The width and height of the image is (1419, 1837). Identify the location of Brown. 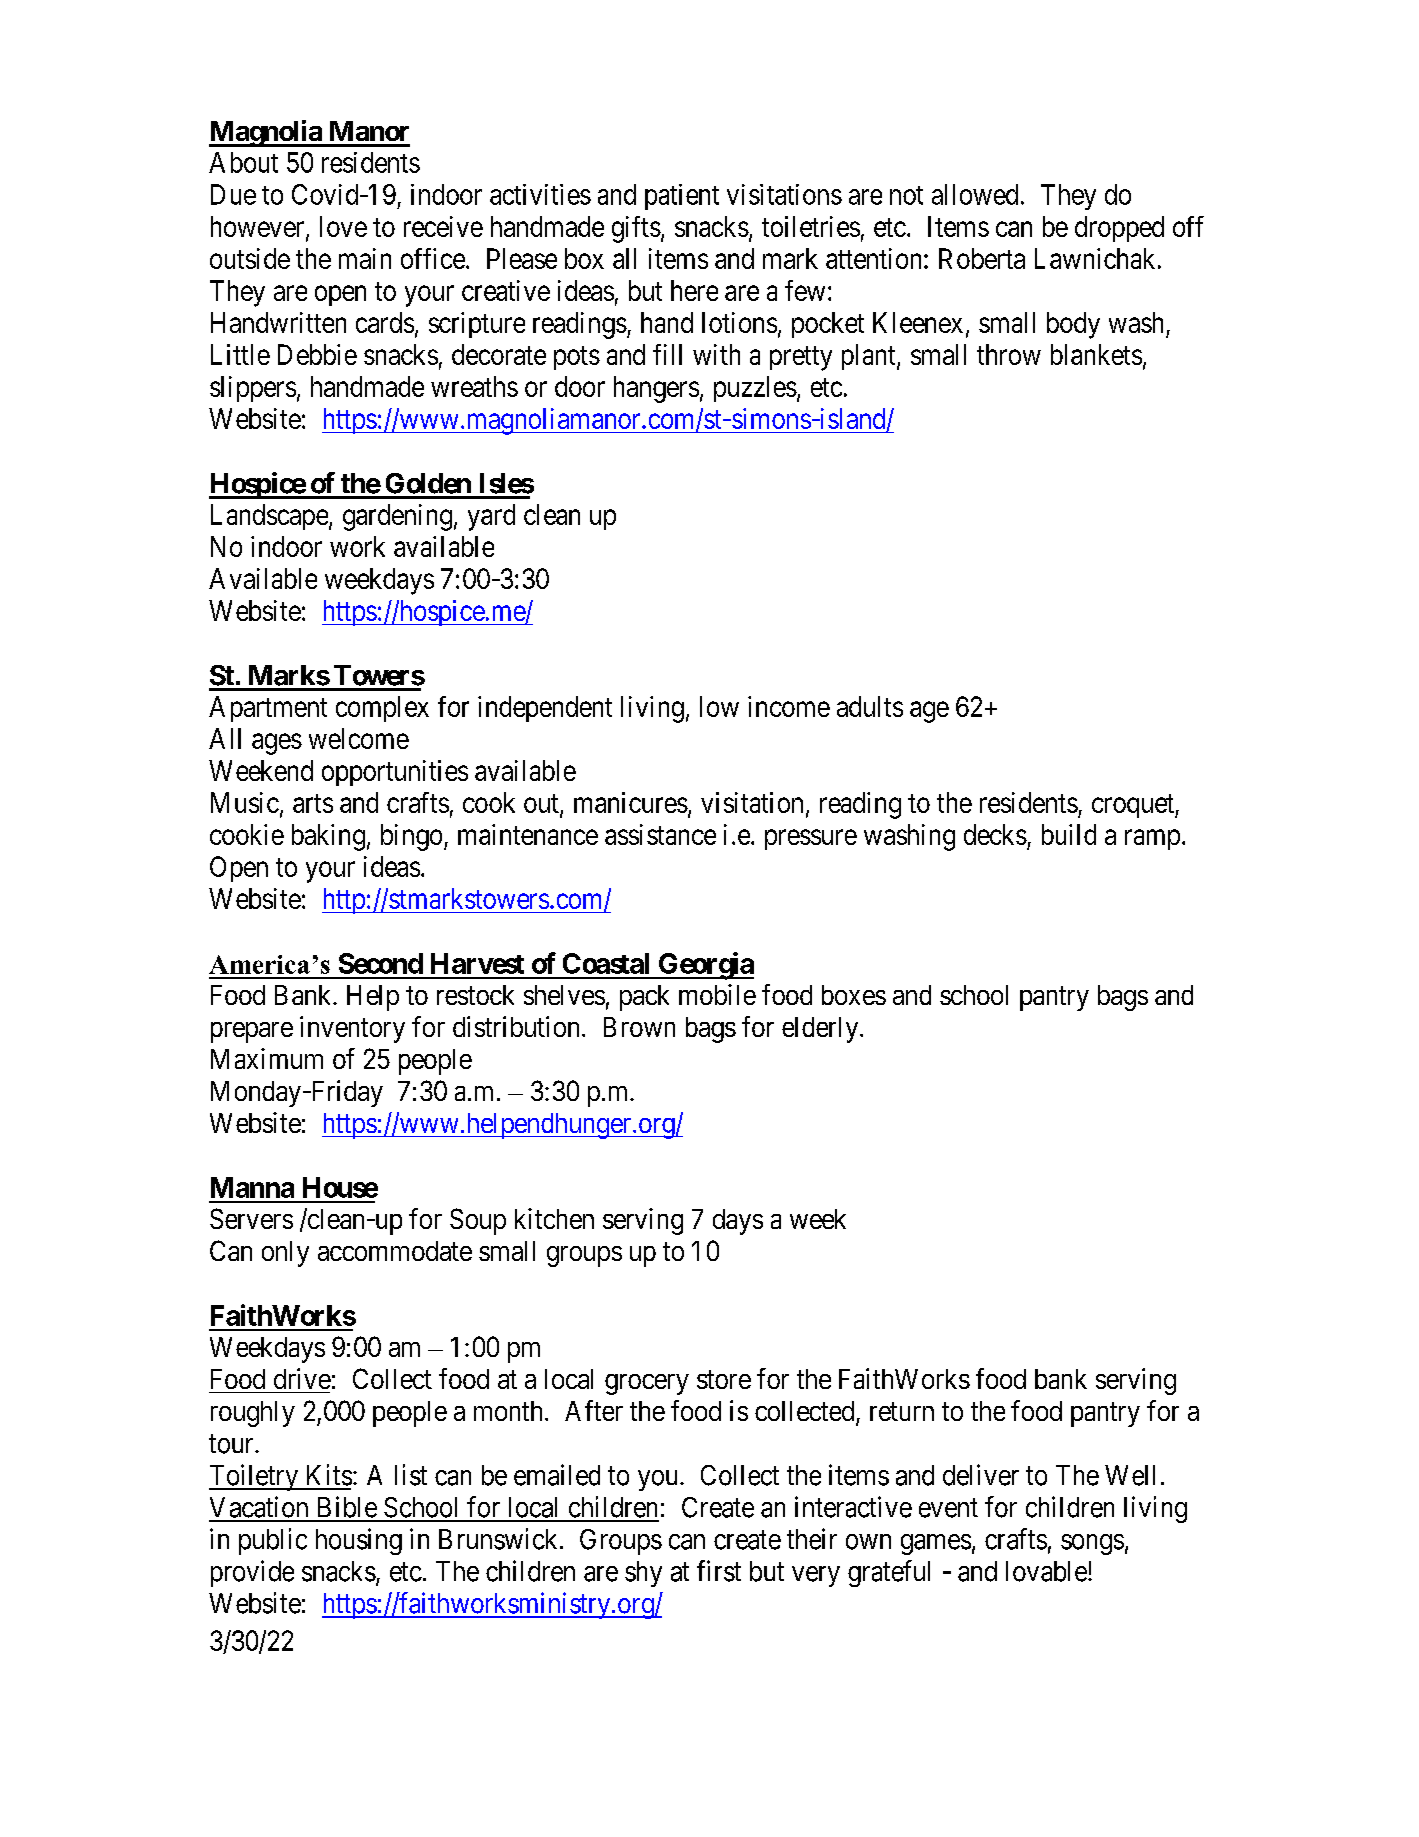
(639, 1027).
